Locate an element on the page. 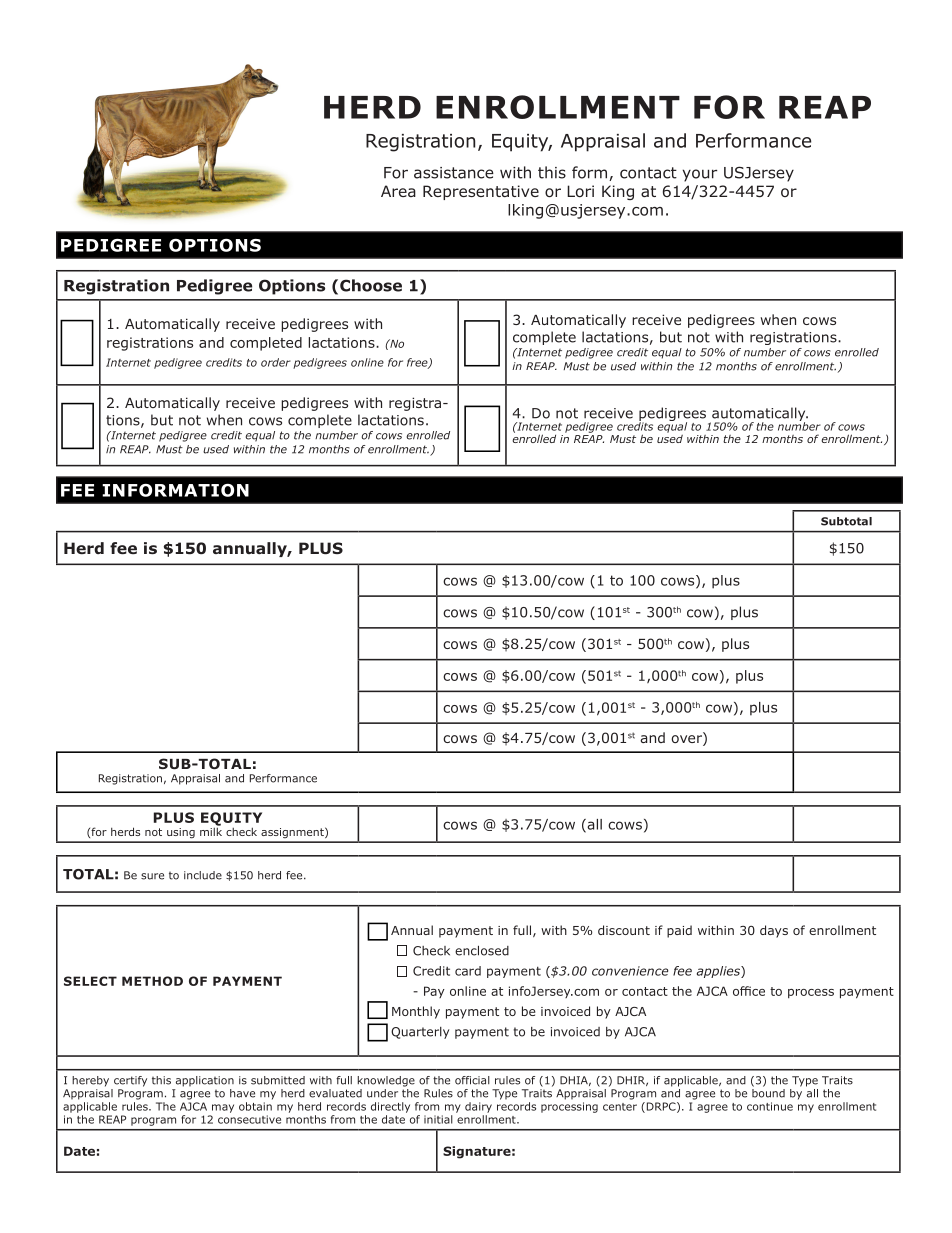  Choose is located at coordinates (371, 285).
